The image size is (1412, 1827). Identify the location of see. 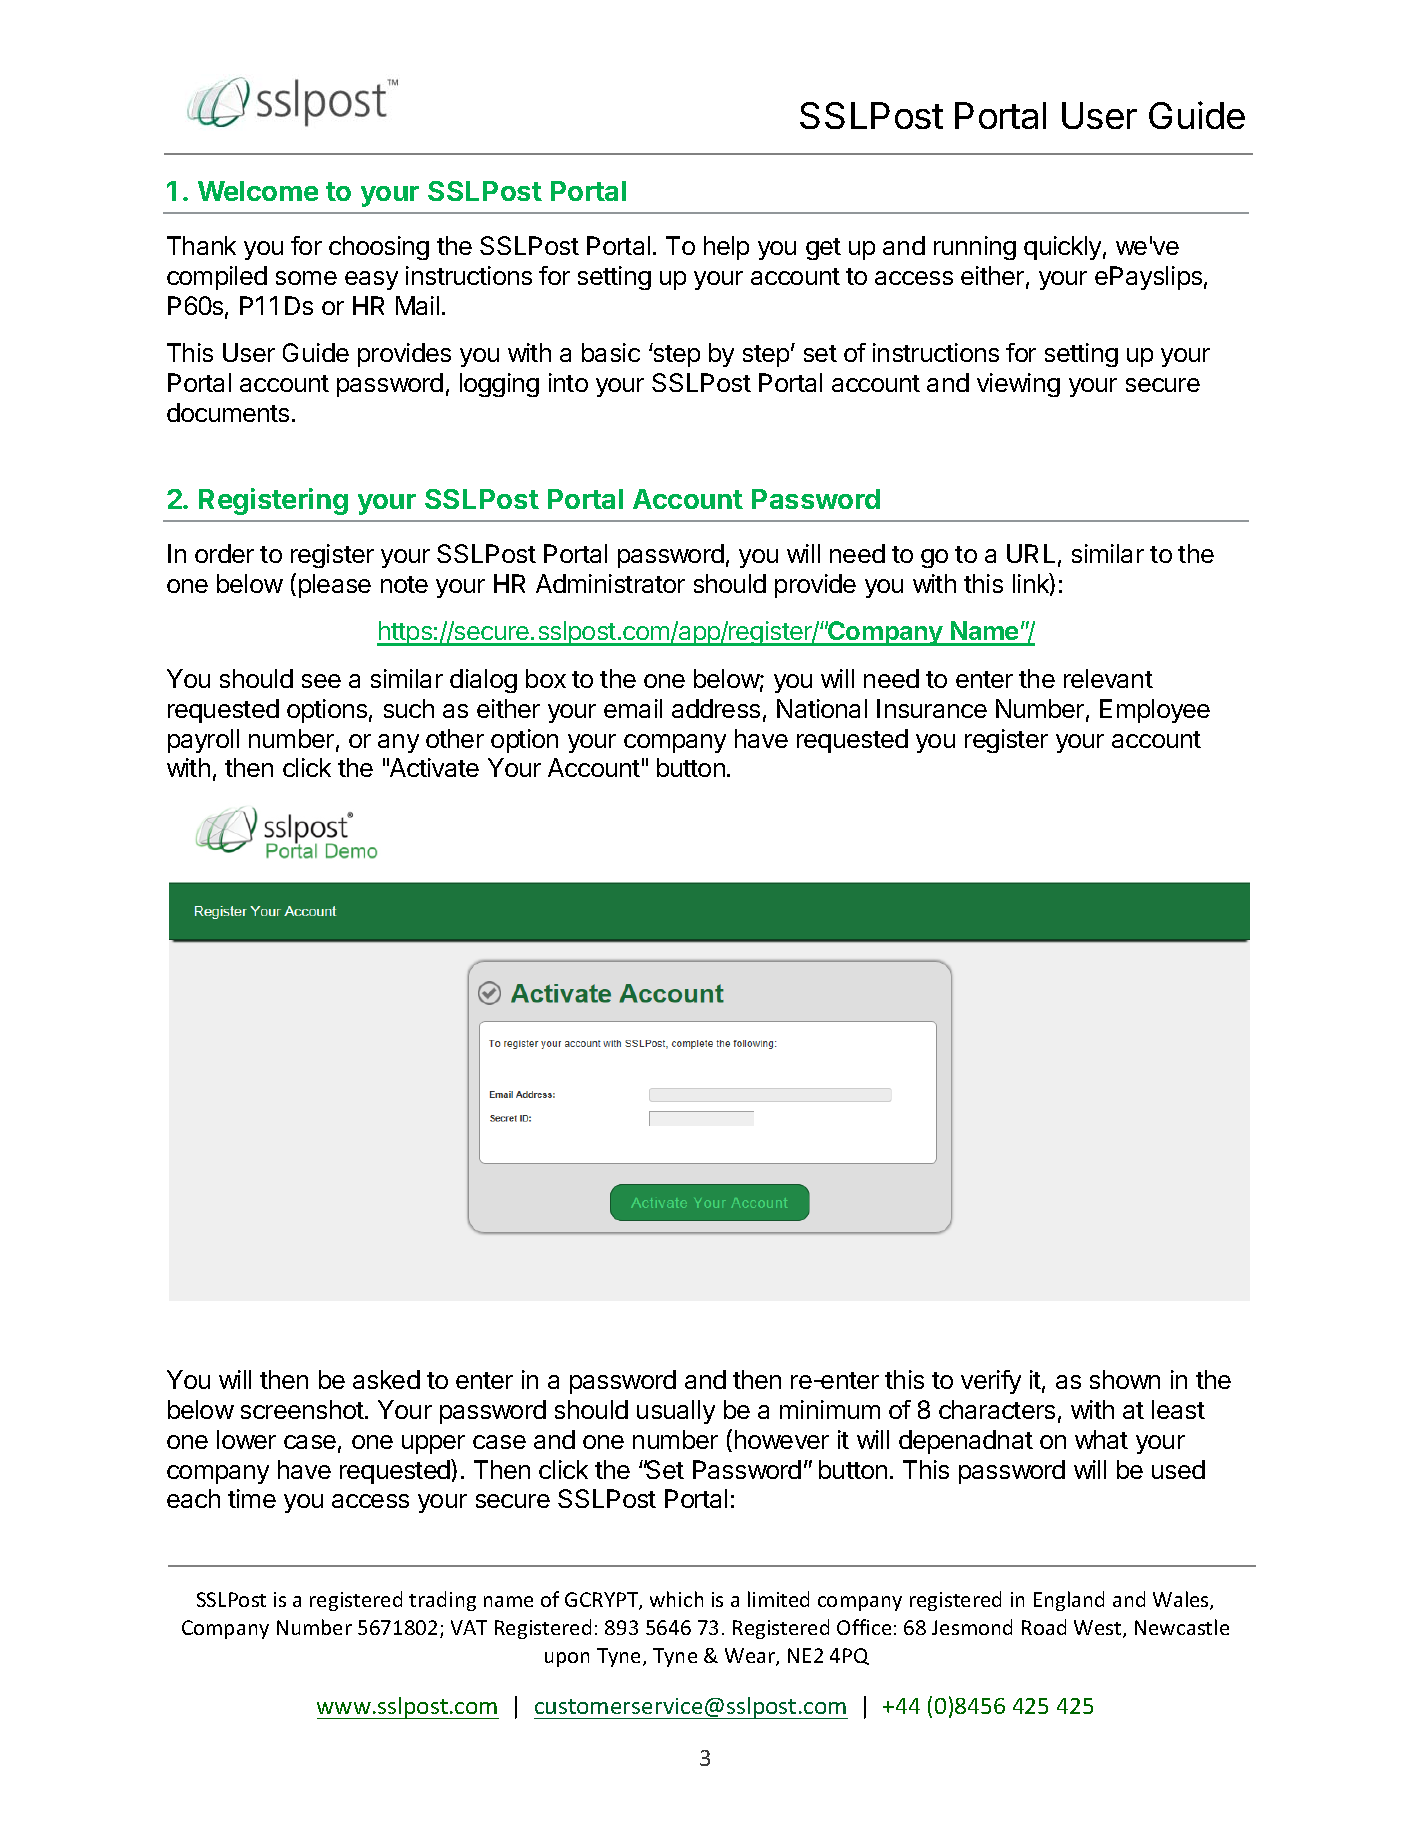
(321, 681).
